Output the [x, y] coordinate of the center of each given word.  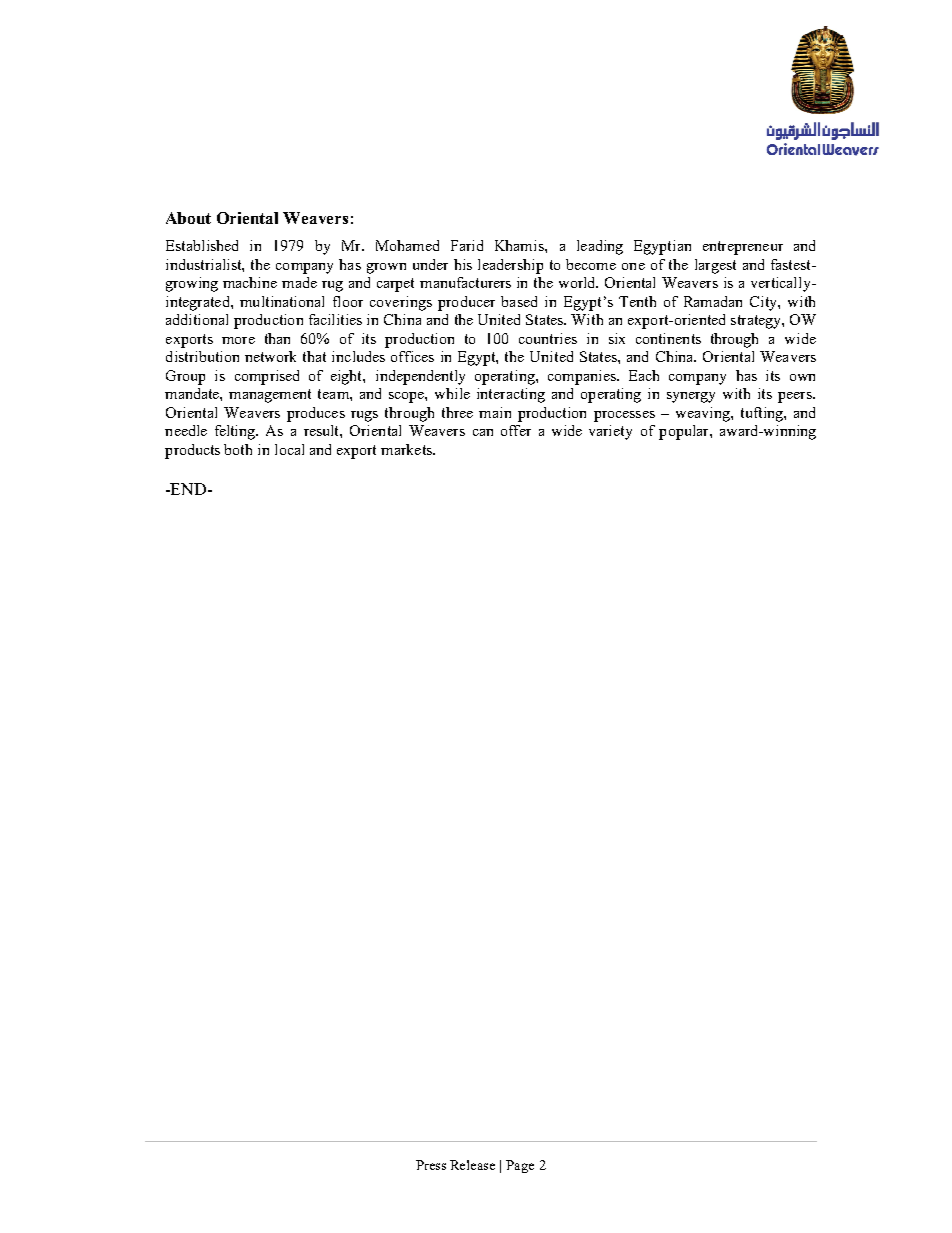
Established [202, 245]
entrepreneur [743, 248]
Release [472, 1165]
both [238, 449]
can [483, 432]
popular [685, 432]
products [192, 451]
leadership [510, 266]
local [289, 449]
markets [407, 449]
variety [610, 432]
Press [431, 1165]
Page [520, 1166]
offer [516, 430]
